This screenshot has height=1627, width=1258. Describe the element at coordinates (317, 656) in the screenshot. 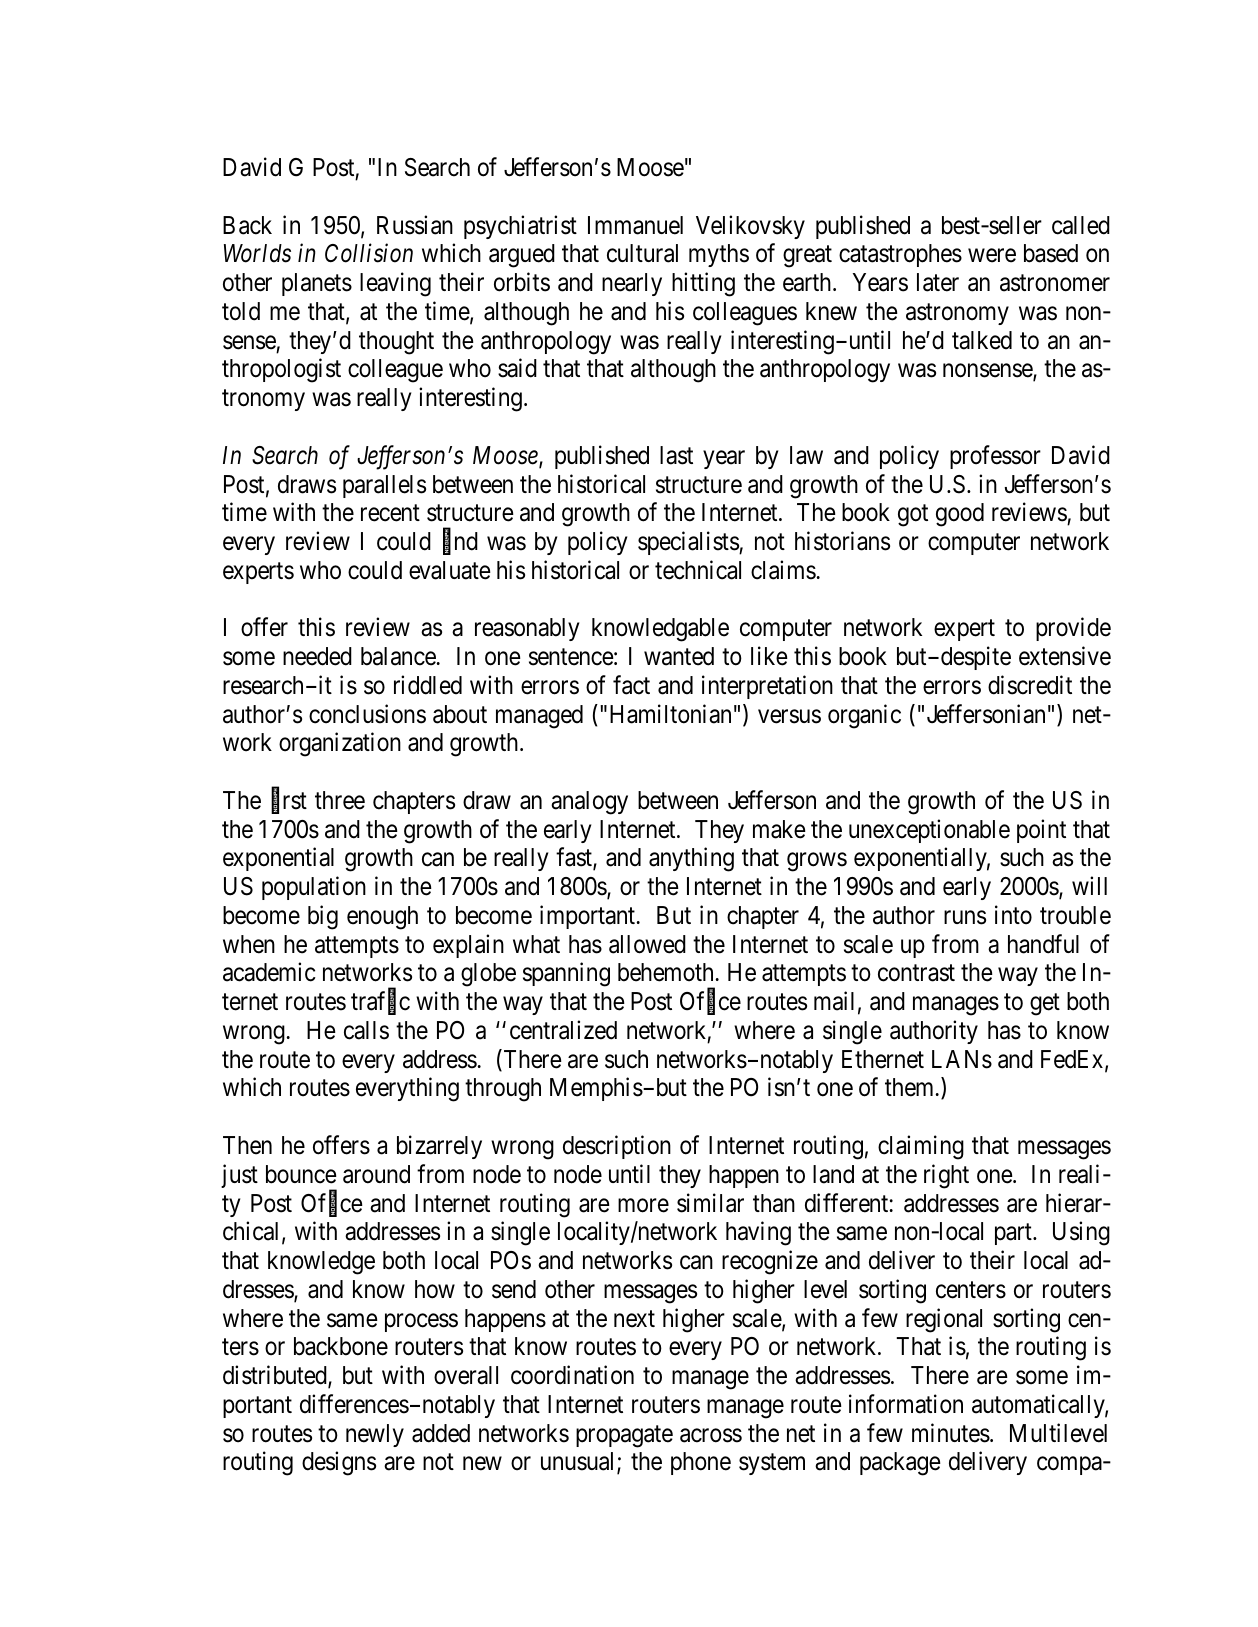

I see `needed` at that location.
